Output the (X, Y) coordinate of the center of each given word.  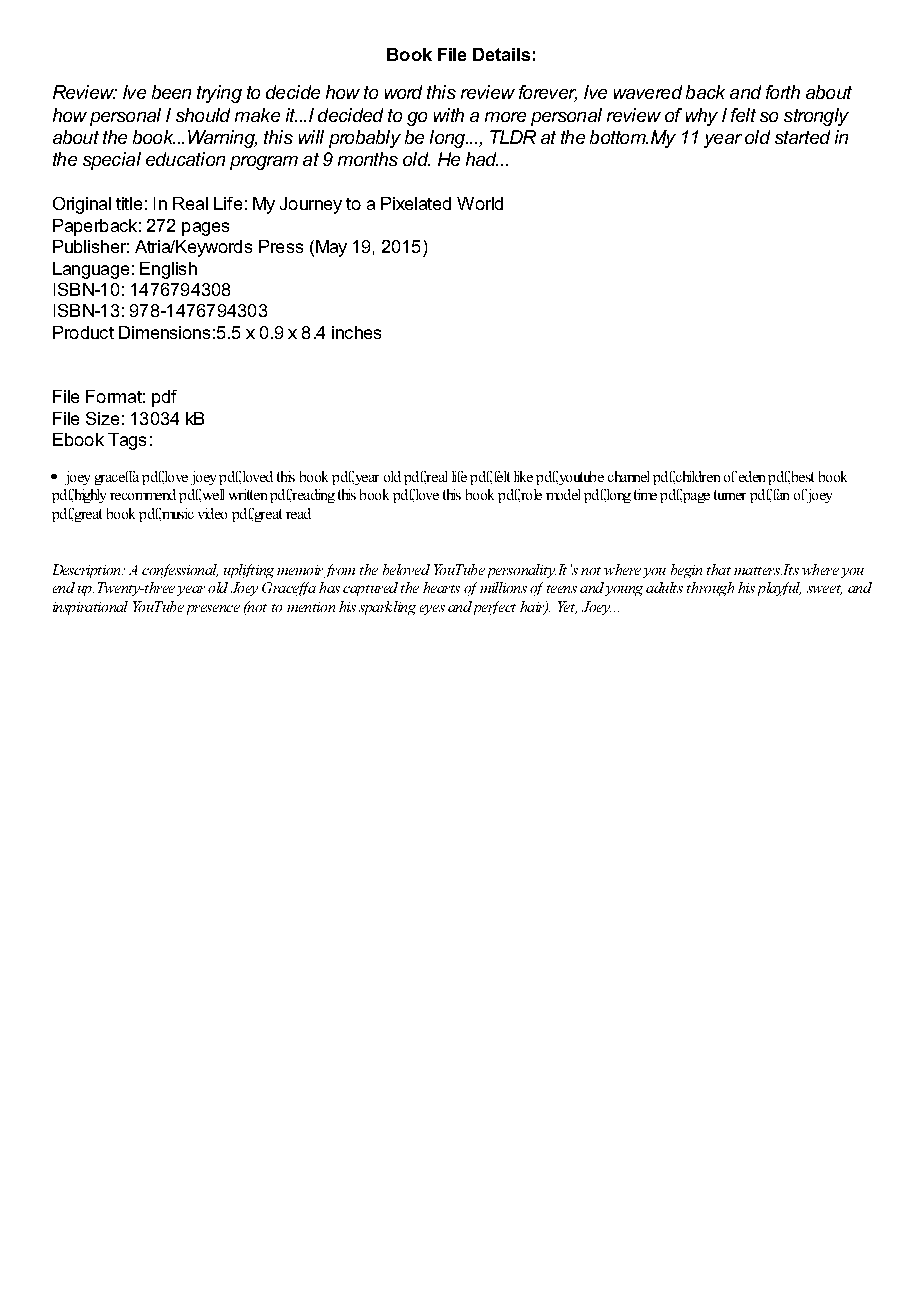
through (710, 589)
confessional (180, 571)
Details (501, 54)
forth (783, 92)
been (171, 92)
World (480, 203)
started (802, 137)
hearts (441, 587)
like (523, 476)
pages (205, 229)
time (645, 494)
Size (102, 418)
